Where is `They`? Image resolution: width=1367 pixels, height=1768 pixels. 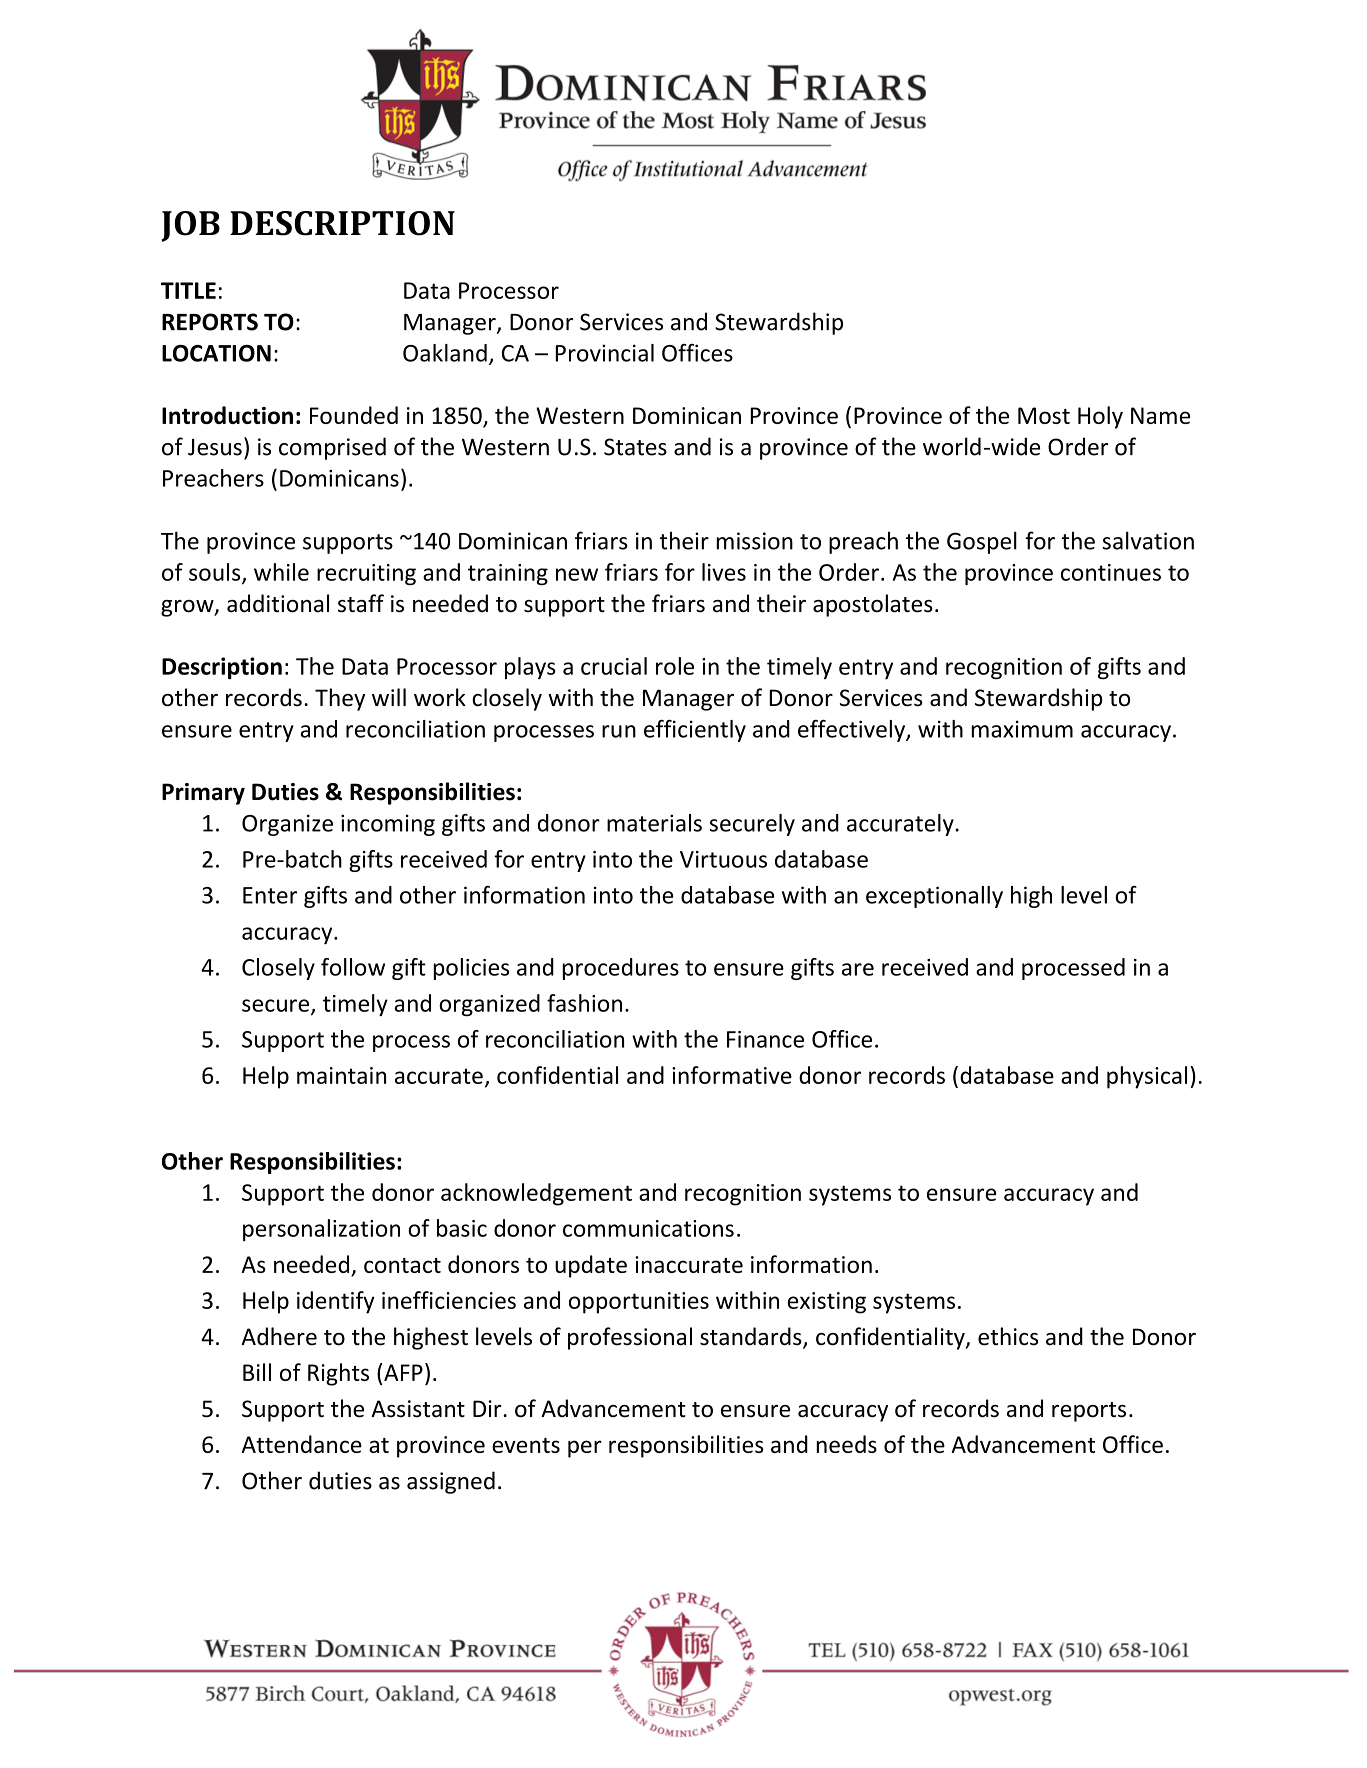 They is located at coordinates (340, 699).
